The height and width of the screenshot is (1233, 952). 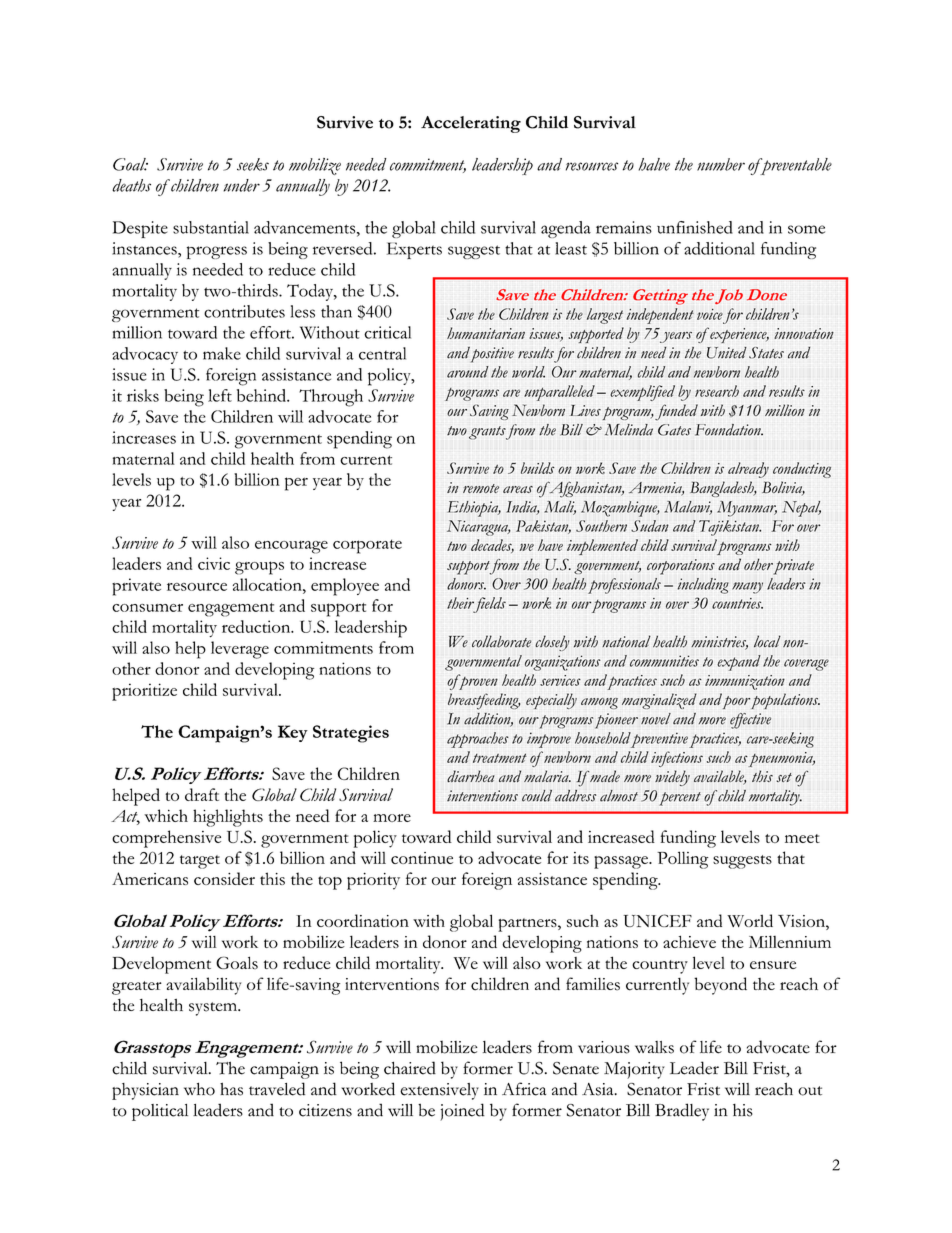 What do you see at coordinates (468, 372) in the screenshot?
I see `around` at bounding box center [468, 372].
